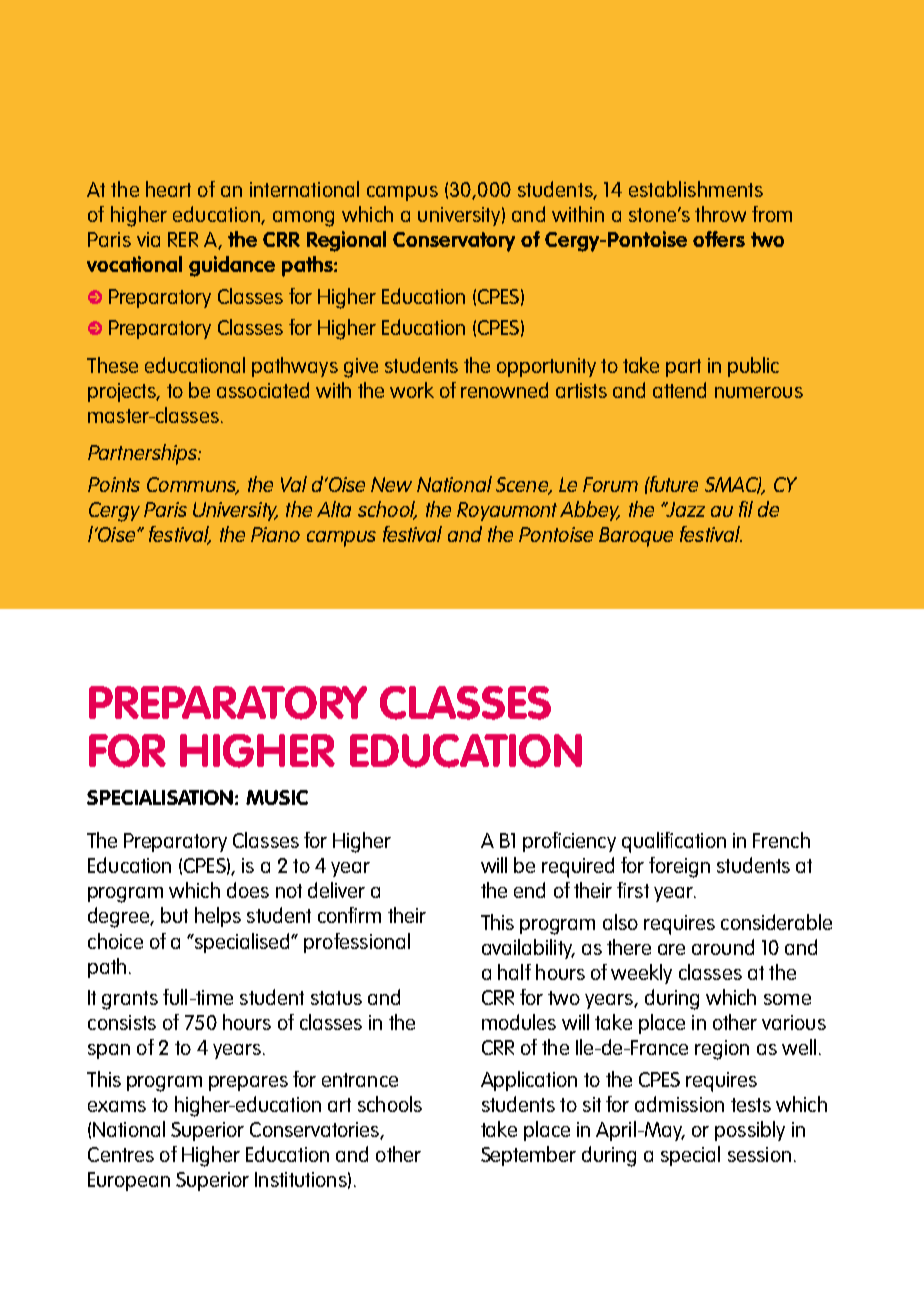 The image size is (924, 1311). Describe the element at coordinates (569, 842) in the screenshot. I see `proficiency` at that location.
